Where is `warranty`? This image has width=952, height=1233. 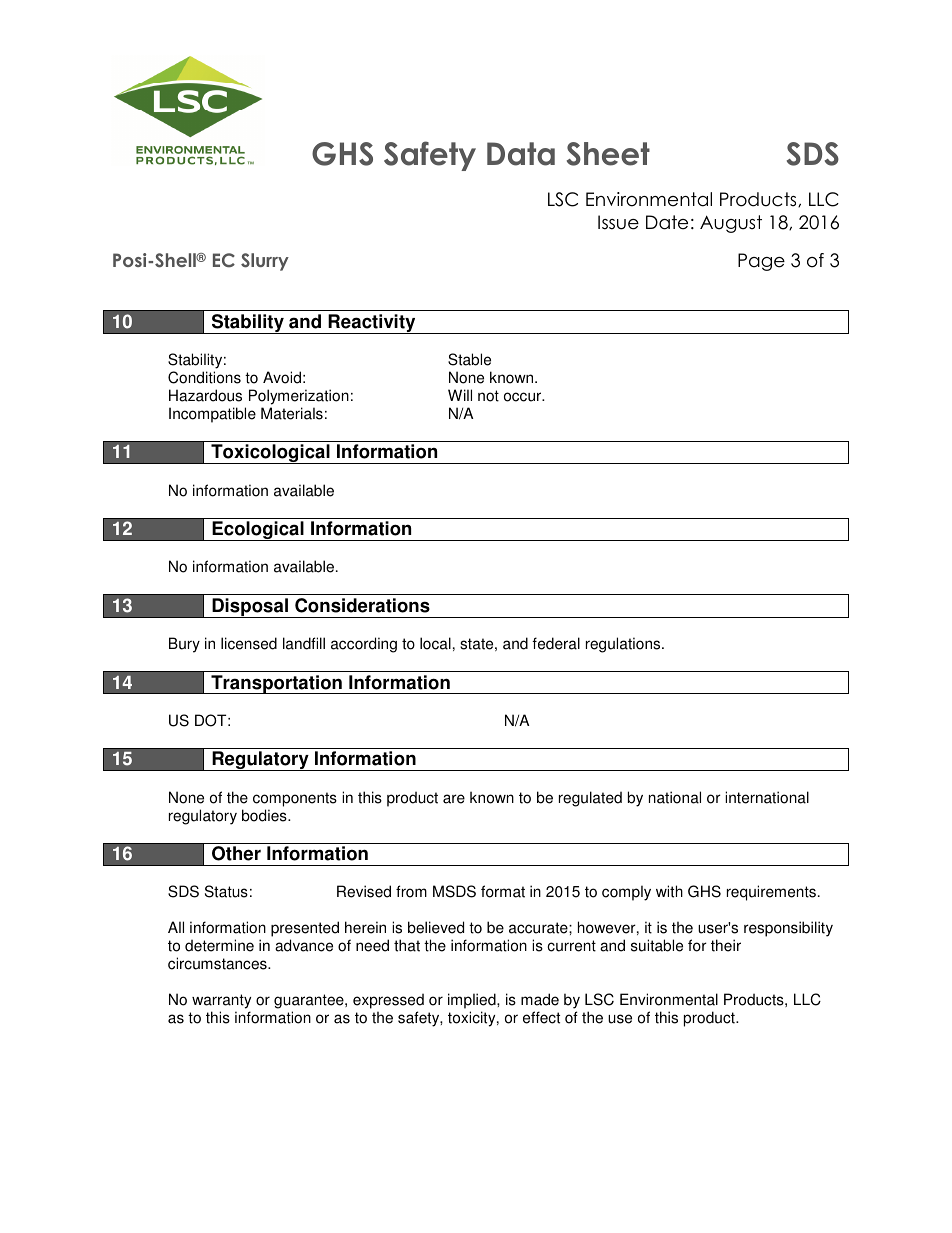 warranty is located at coordinates (221, 1001).
